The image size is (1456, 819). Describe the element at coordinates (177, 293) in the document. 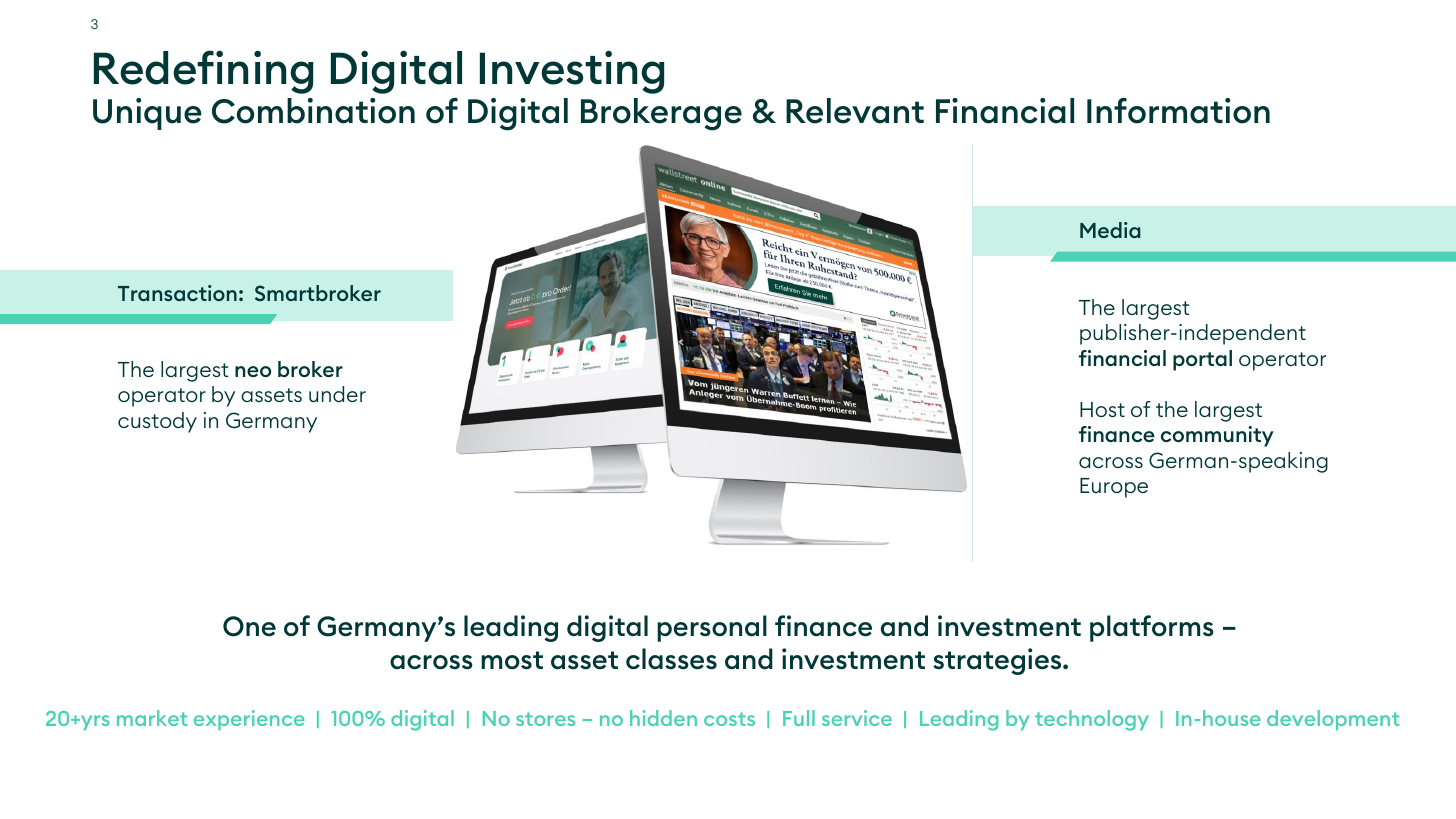

I see `Transaction` at that location.
